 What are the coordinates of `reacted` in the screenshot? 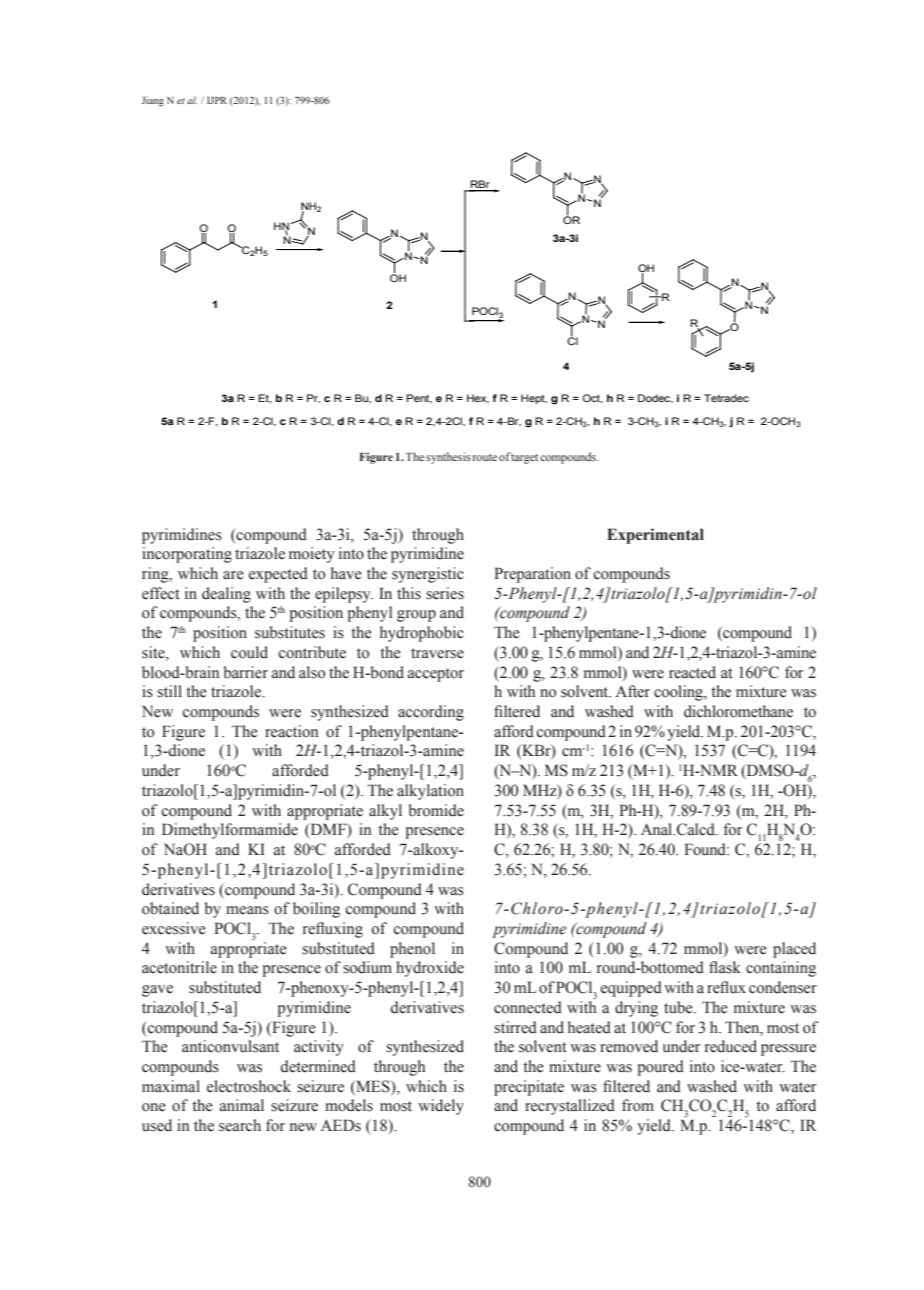 It's located at (692, 672).
